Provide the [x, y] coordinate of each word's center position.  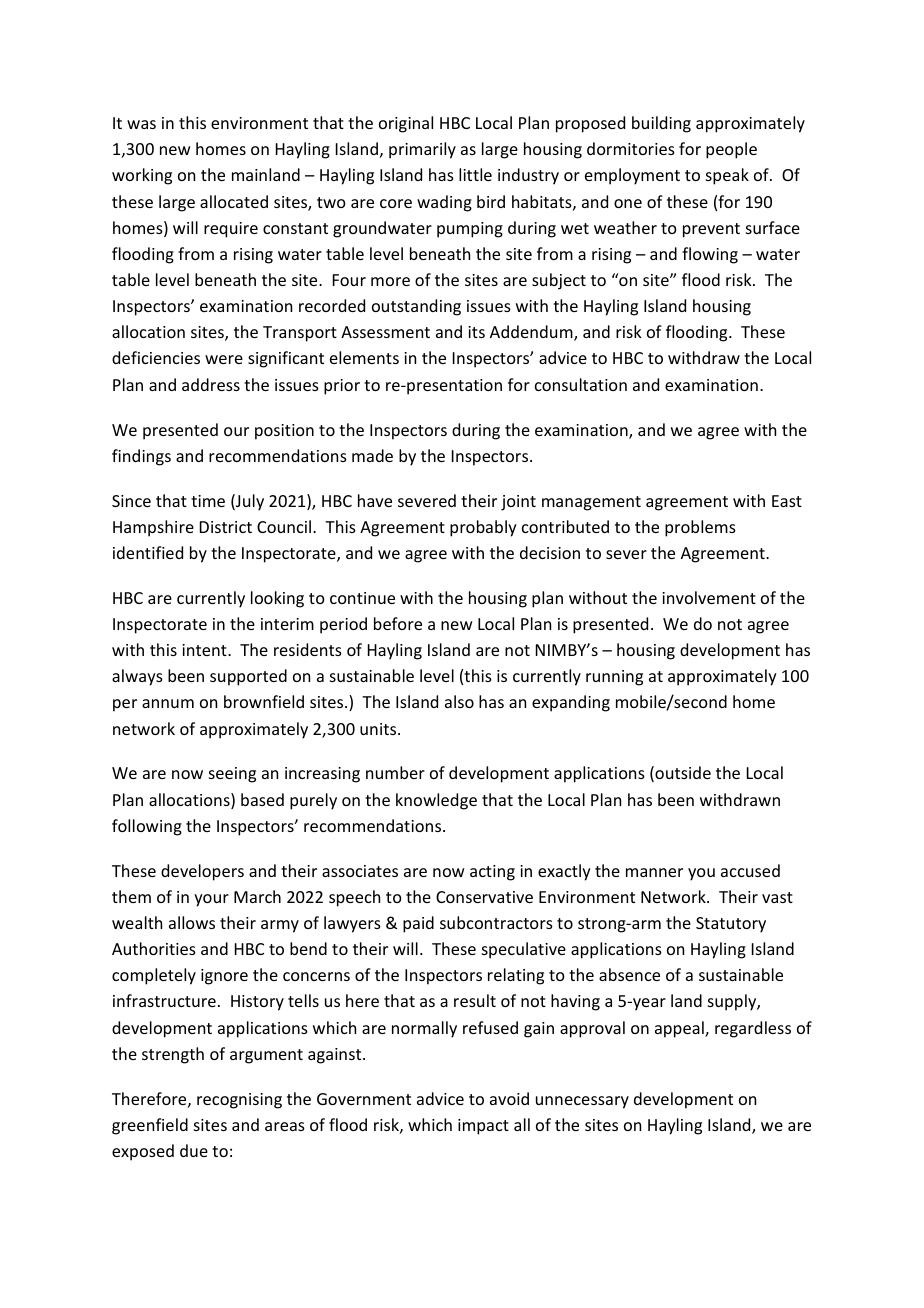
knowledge [436, 801]
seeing [232, 775]
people [731, 150]
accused [750, 870]
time [208, 501]
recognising [239, 1101]
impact [483, 1127]
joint [518, 503]
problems [700, 528]
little [475, 174]
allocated [234, 201]
